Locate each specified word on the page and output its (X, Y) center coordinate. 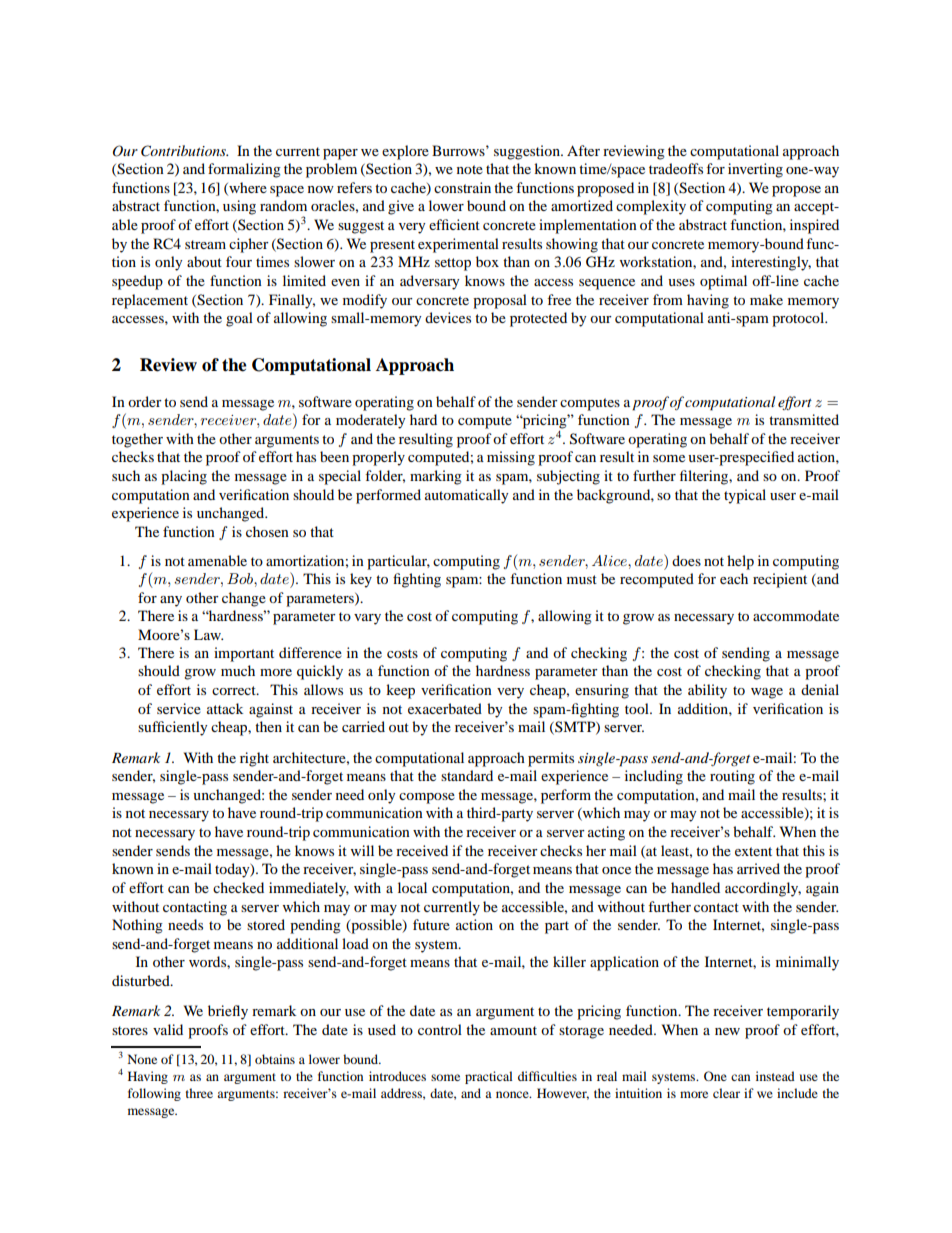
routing (732, 777)
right (254, 759)
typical (745, 496)
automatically (467, 496)
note (470, 169)
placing (184, 477)
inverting (755, 170)
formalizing (244, 170)
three (199, 1093)
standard (467, 775)
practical (489, 1077)
